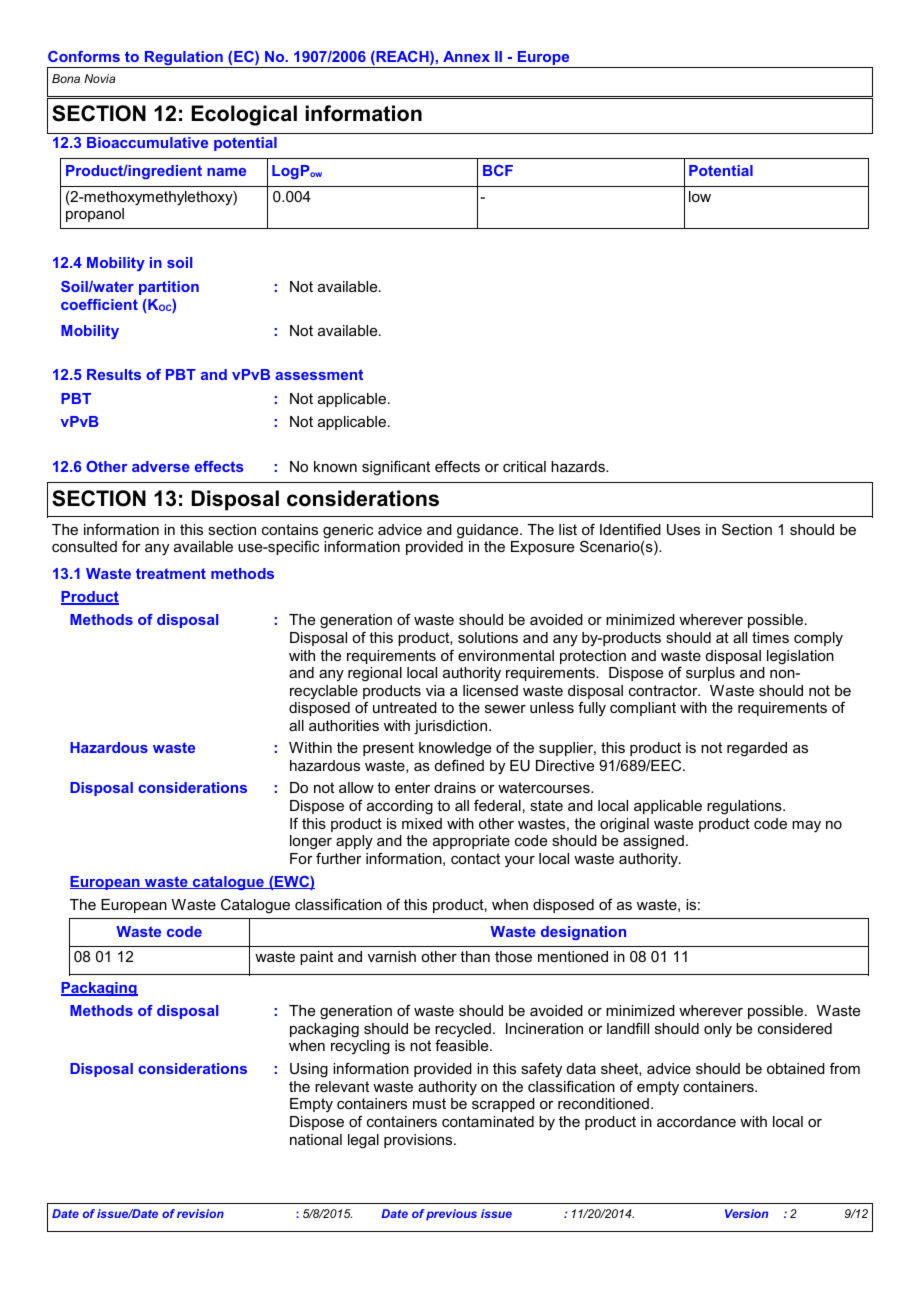 This document has width=924, height=1308. I want to click on Annex, so click(466, 56).
